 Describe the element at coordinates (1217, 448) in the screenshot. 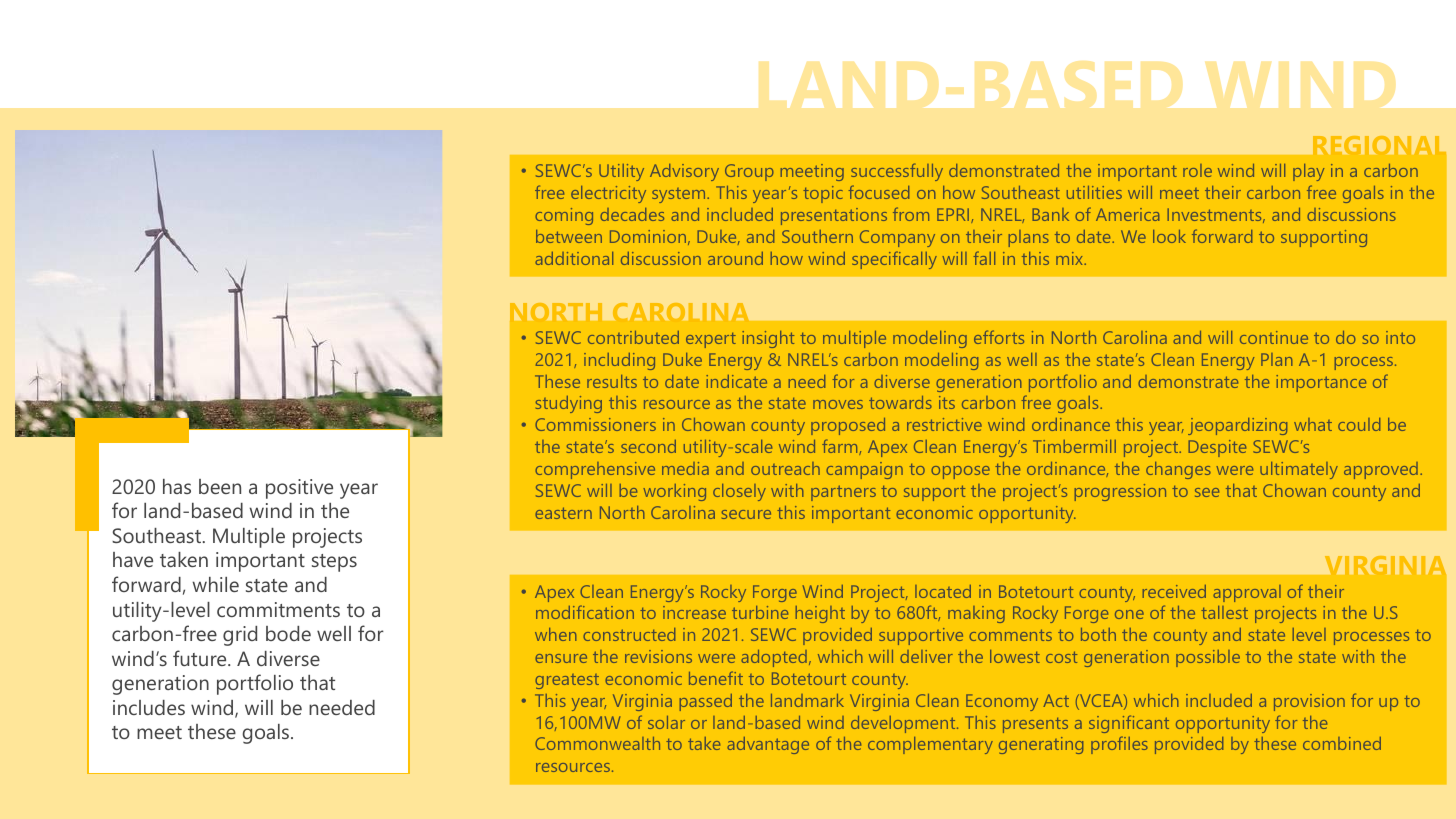

I see `Despite` at that location.
